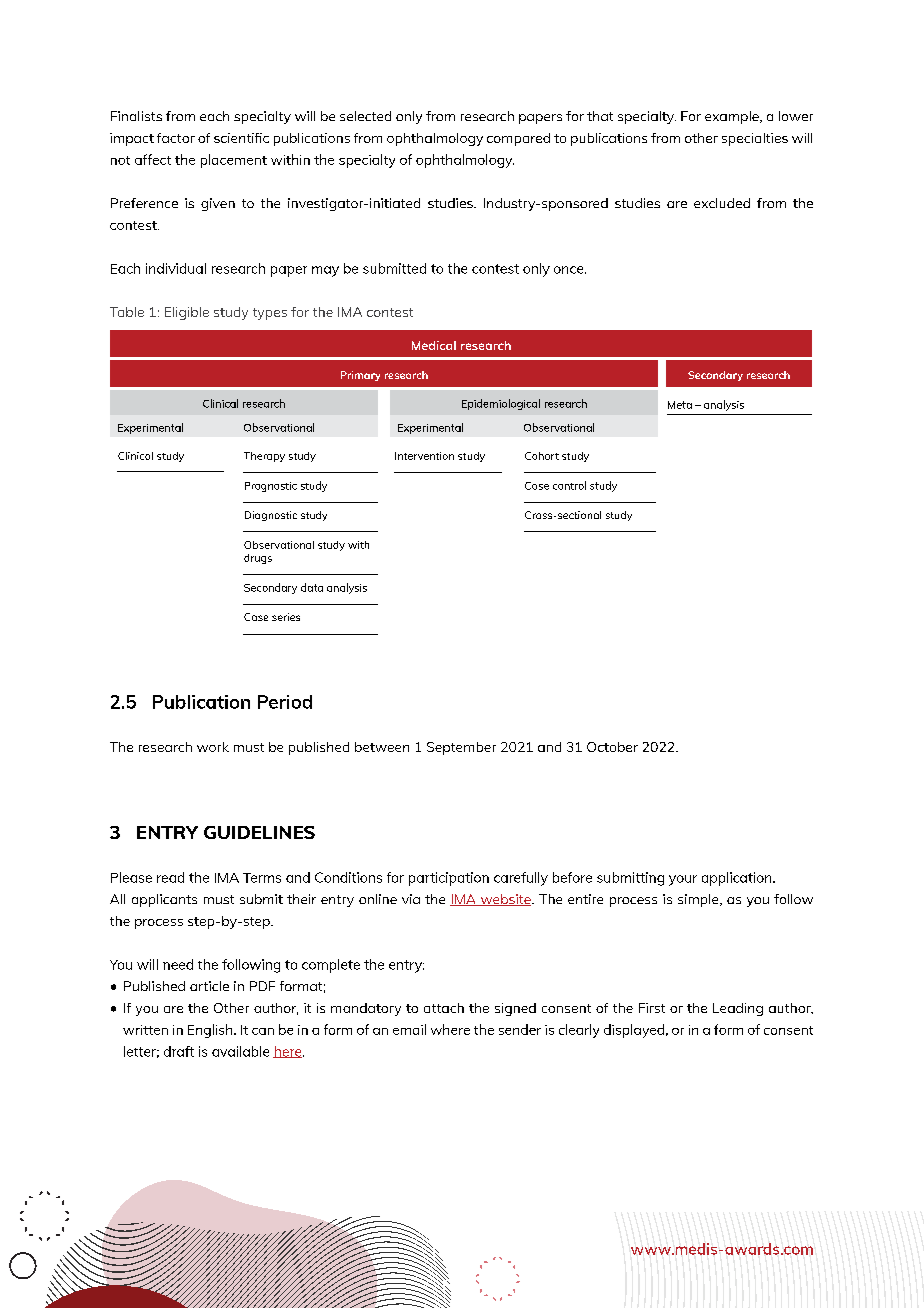  I want to click on specialties, so click(755, 139).
